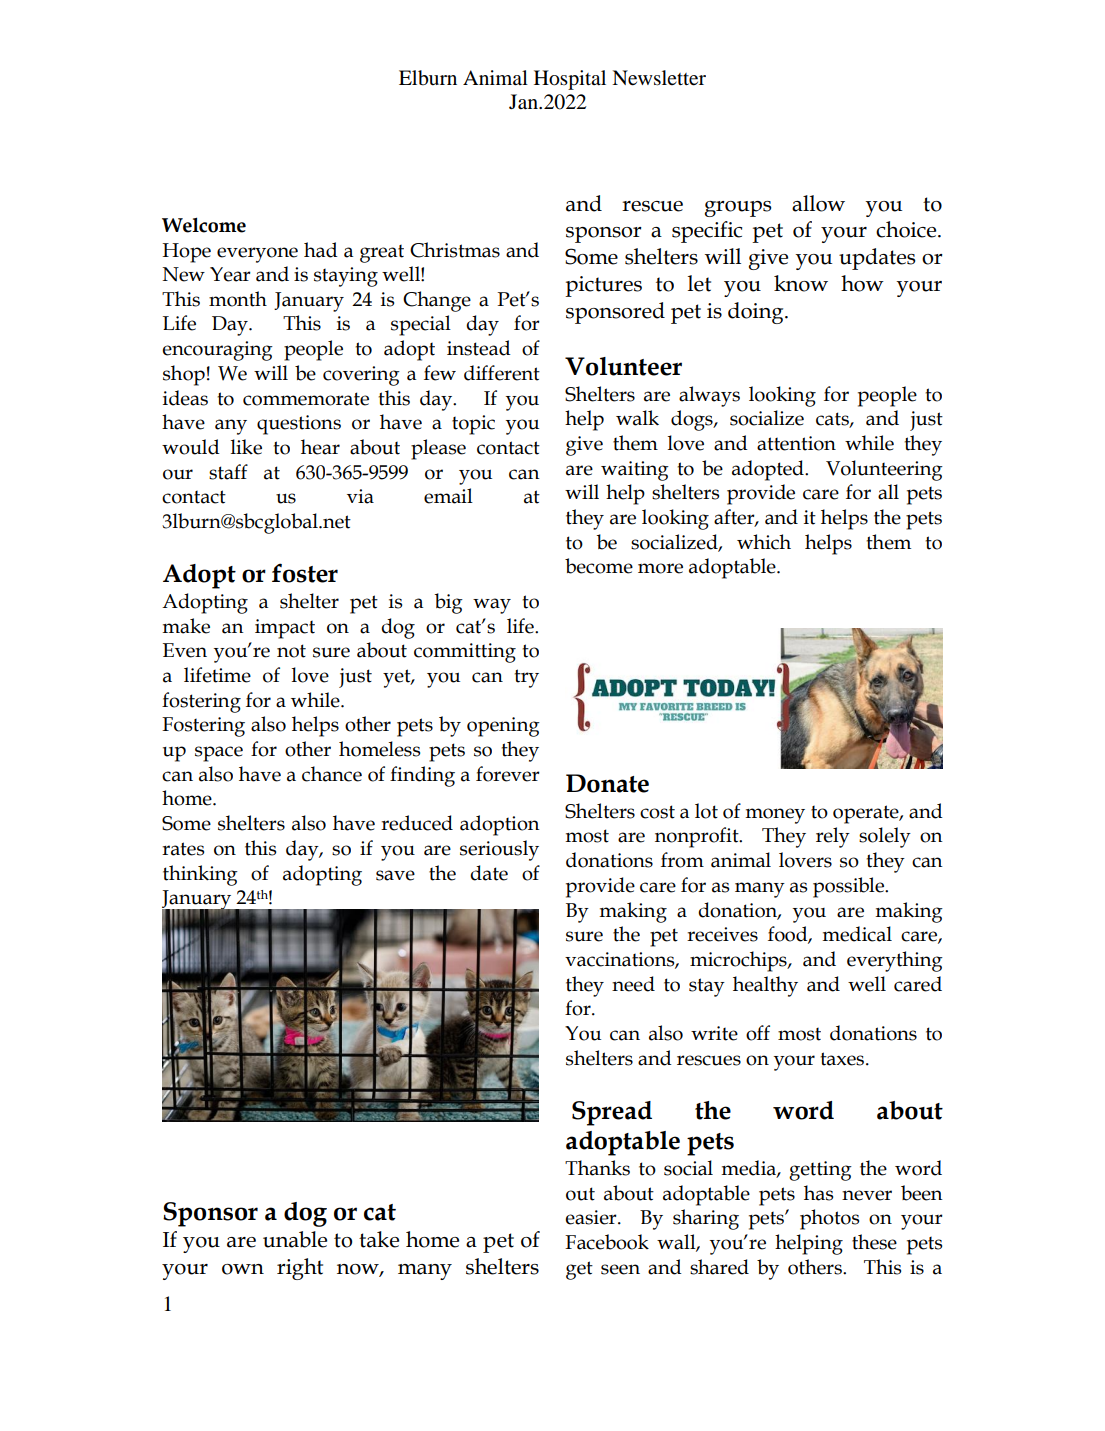 The image size is (1105, 1431). Describe the element at coordinates (204, 225) in the screenshot. I see `Welcome` at that location.
